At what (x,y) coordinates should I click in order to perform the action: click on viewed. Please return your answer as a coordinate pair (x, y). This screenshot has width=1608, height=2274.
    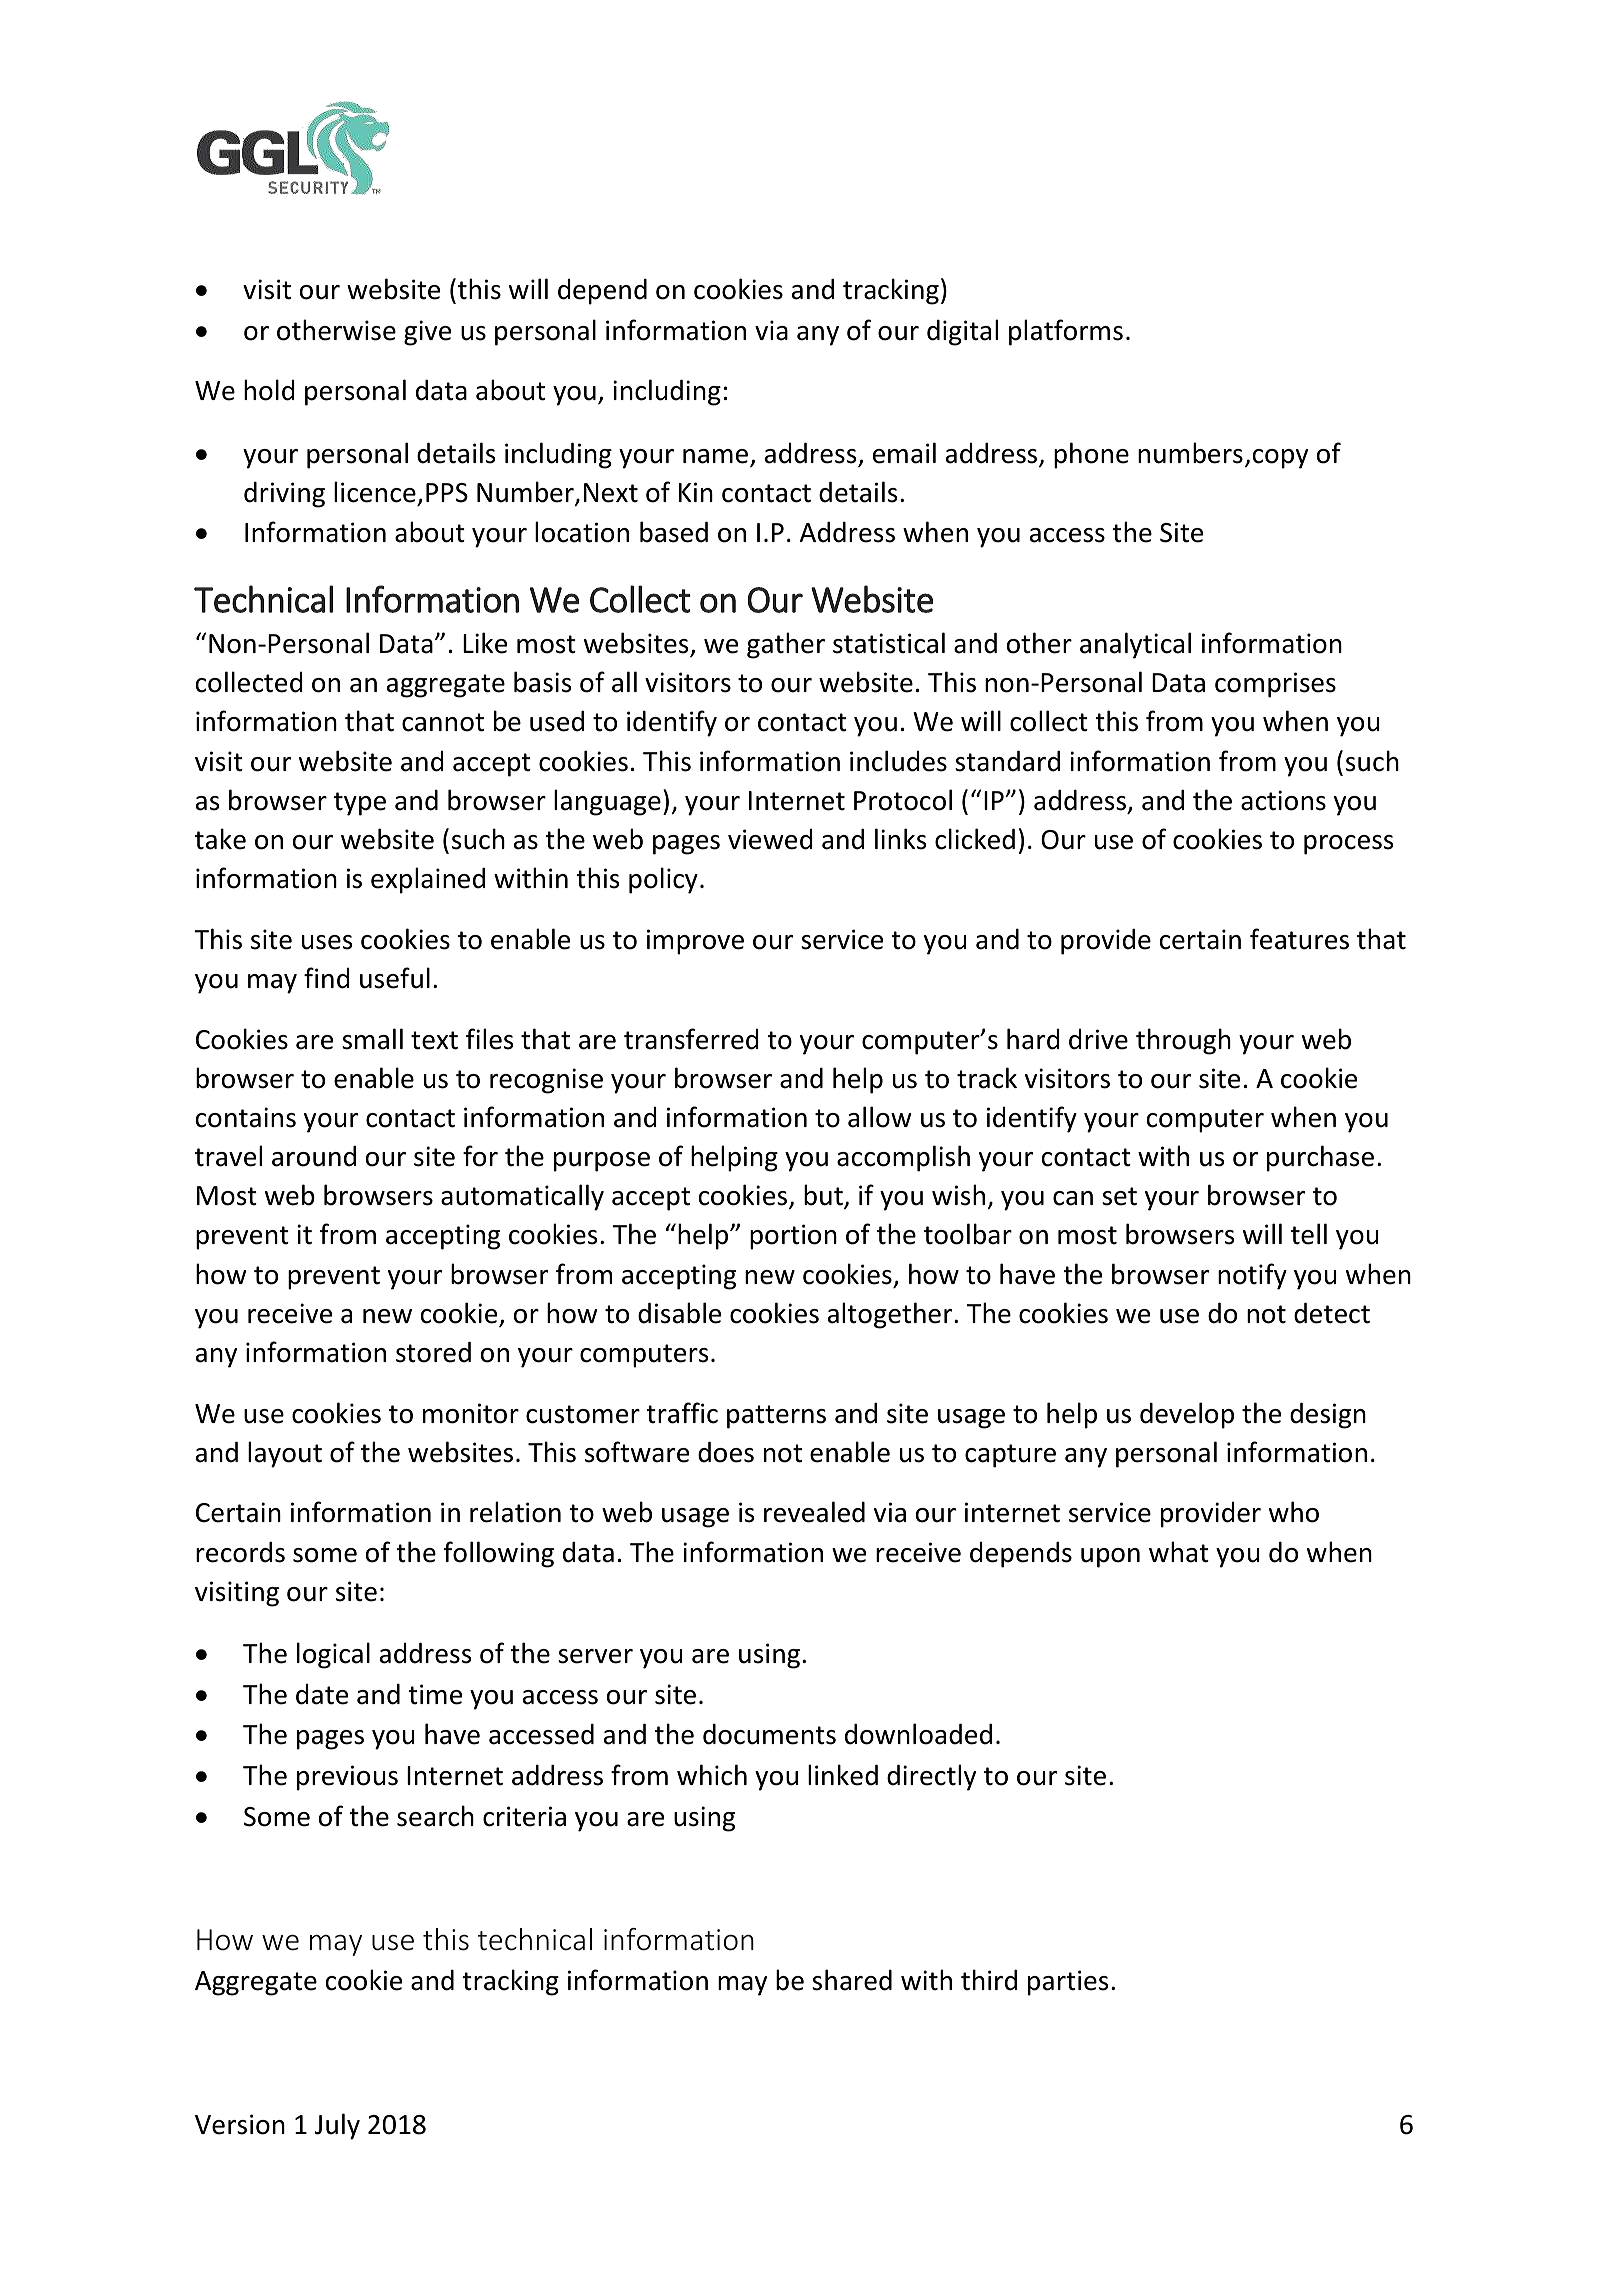
    Looking at the image, I should click on (770, 839).
